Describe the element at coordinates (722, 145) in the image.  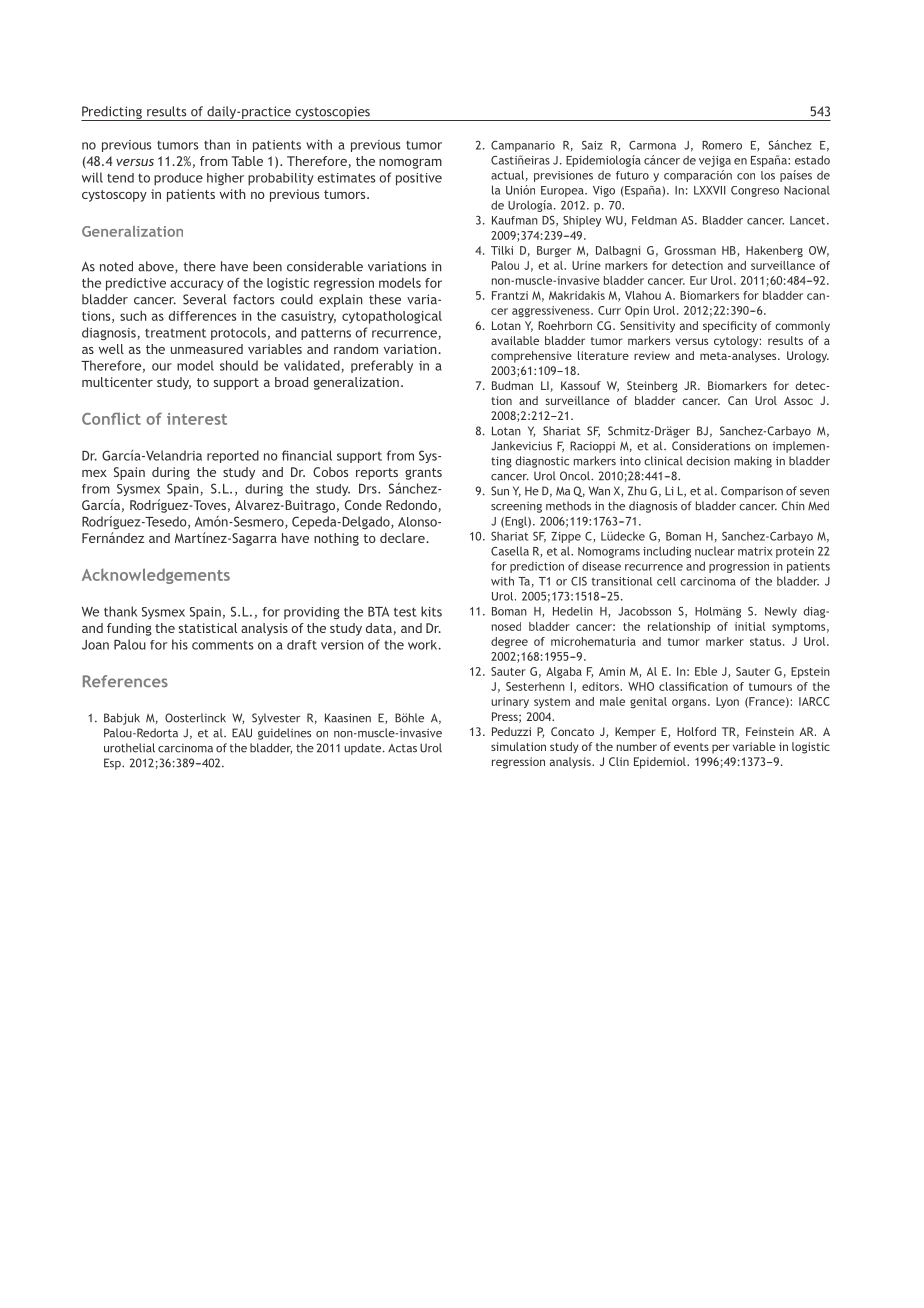
I see `Romero` at that location.
